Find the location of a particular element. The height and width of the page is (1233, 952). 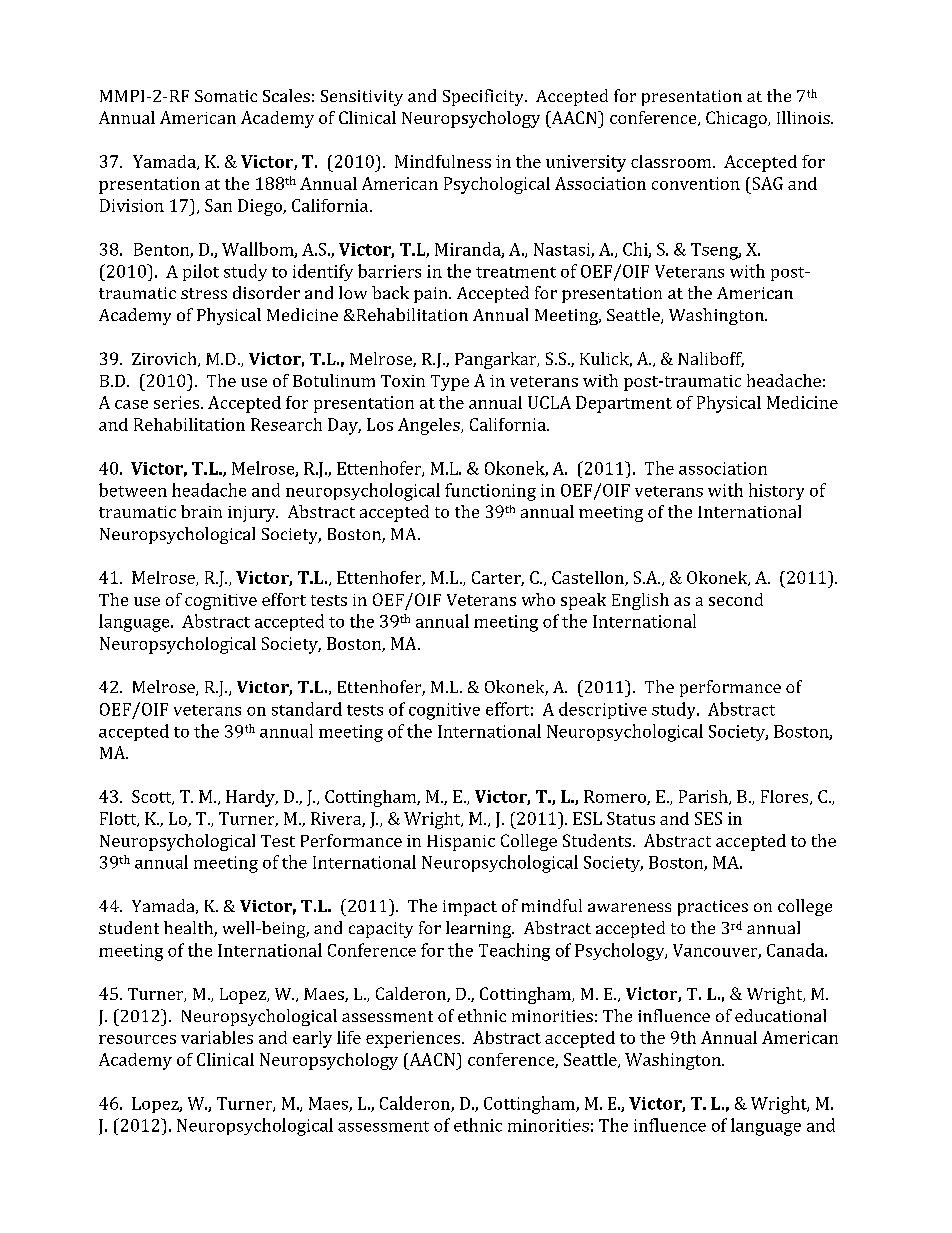

who is located at coordinates (538, 599).
